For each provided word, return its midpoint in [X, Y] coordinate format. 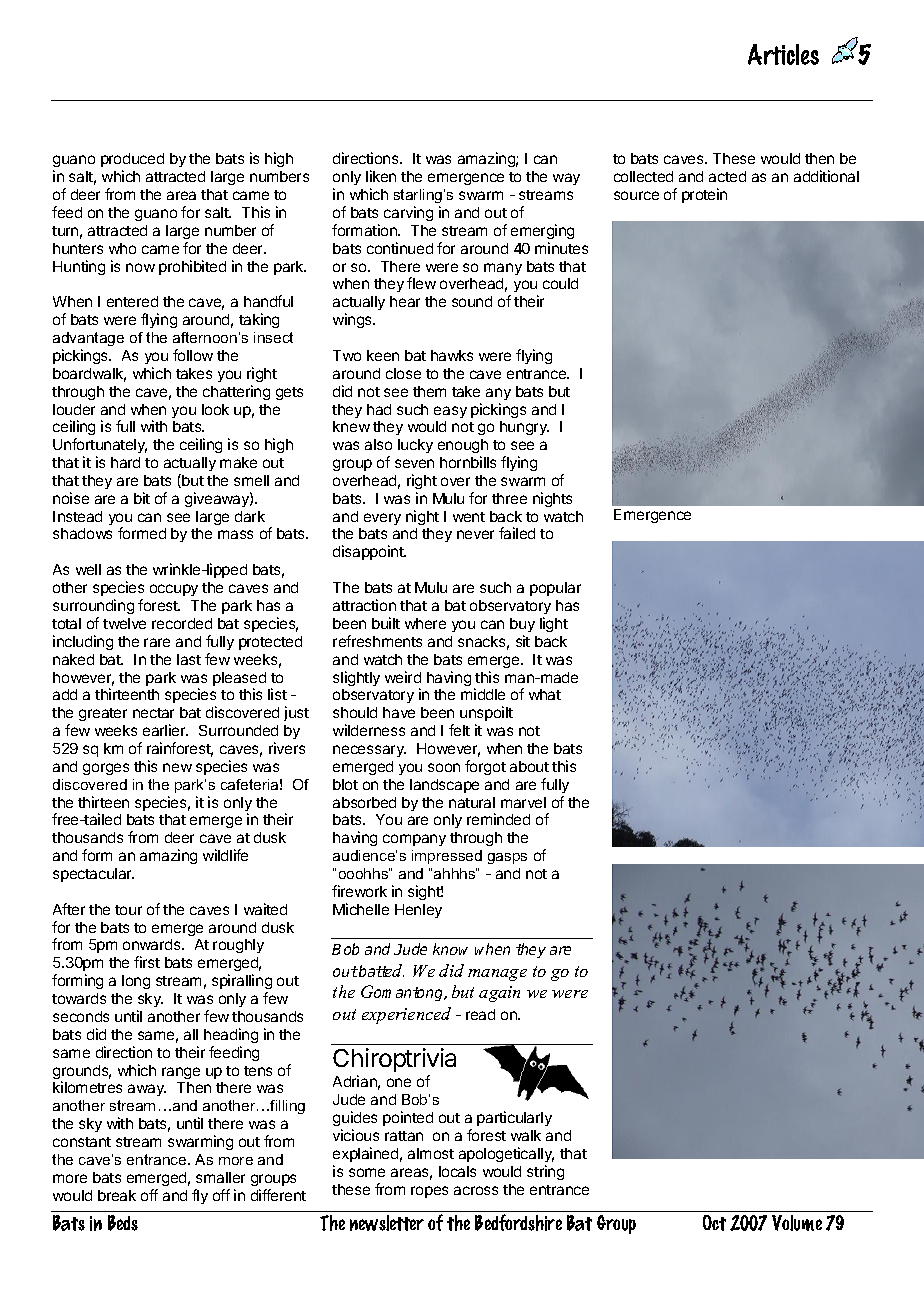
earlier [165, 730]
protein [704, 195]
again [499, 994]
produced [132, 160]
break [117, 1195]
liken [381, 176]
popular [555, 589]
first [147, 962]
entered [132, 301]
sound [472, 301]
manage [497, 975]
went [469, 517]
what [545, 694]
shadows [82, 533]
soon [444, 767]
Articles [783, 54]
